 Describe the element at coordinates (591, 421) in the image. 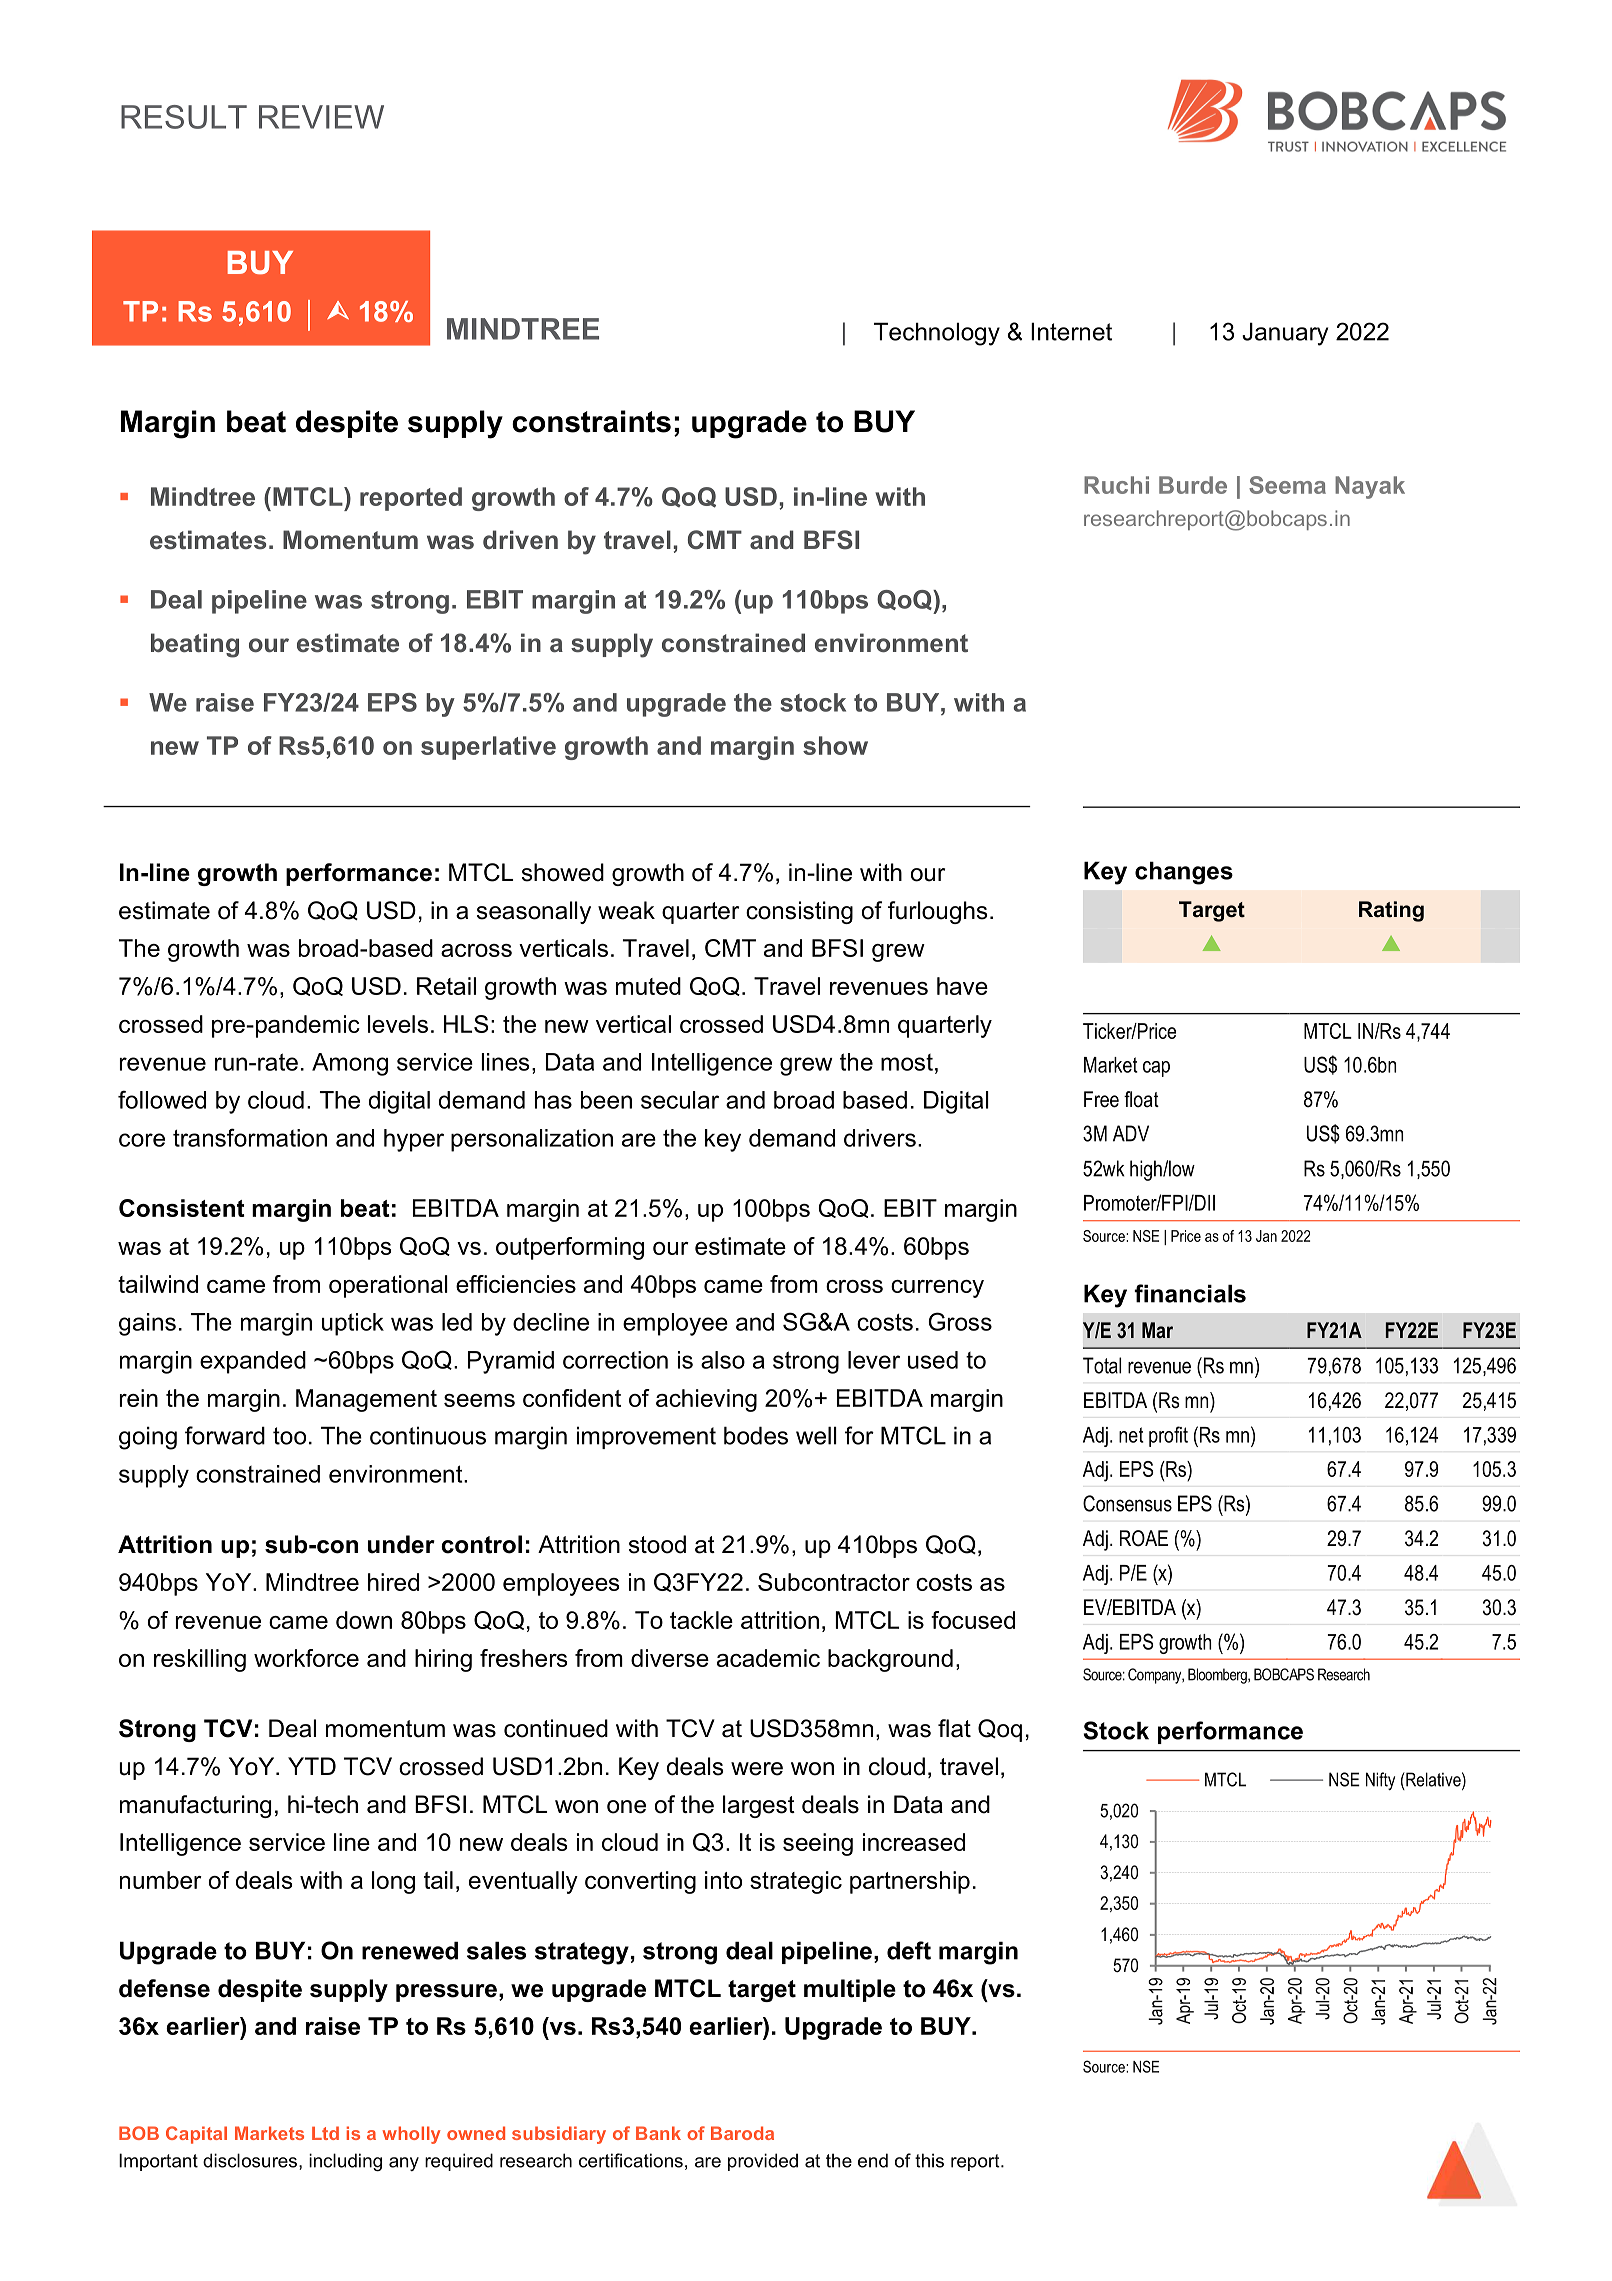

I see `constraints` at that location.
